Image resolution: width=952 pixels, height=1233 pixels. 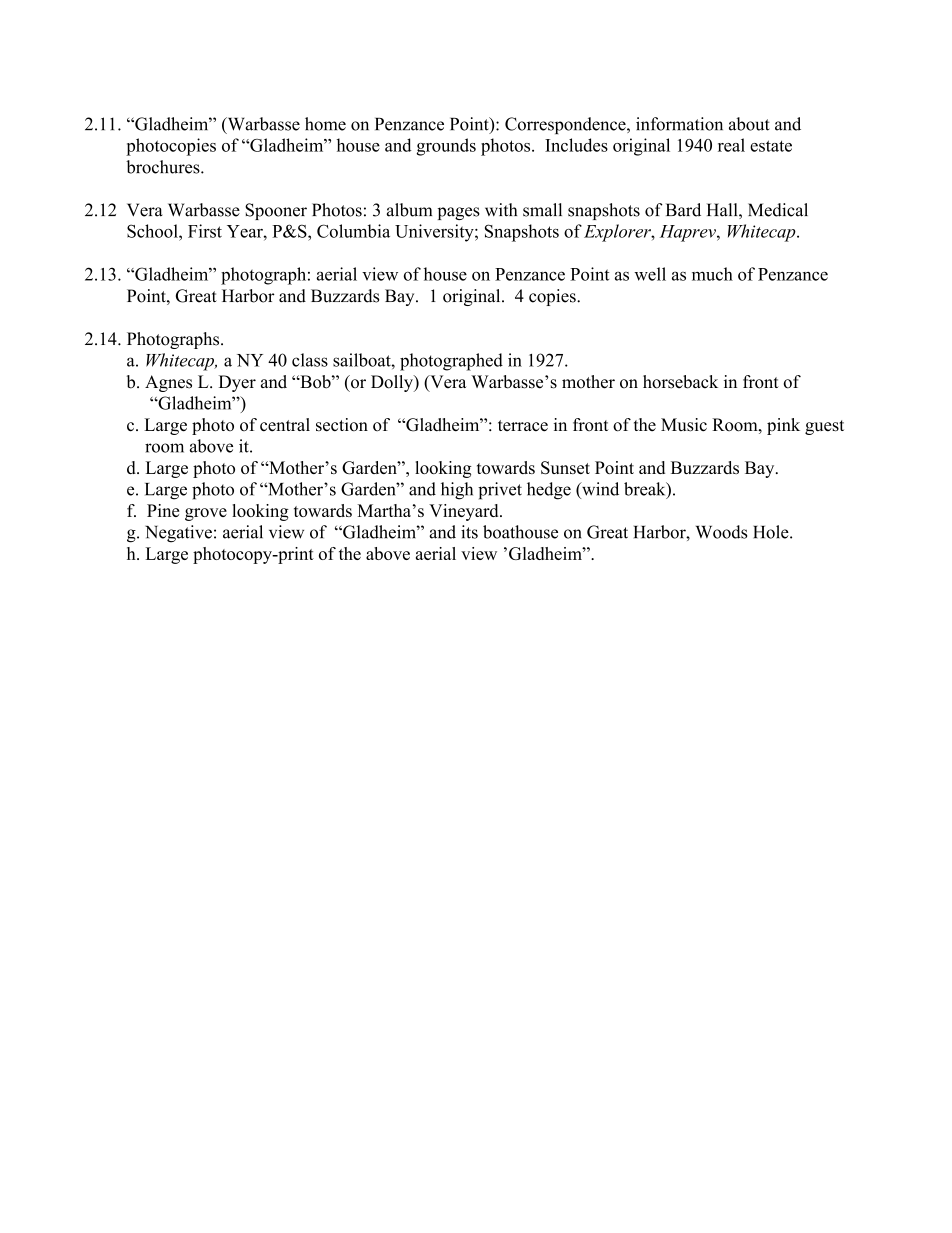 I want to click on Woods, so click(x=721, y=532).
